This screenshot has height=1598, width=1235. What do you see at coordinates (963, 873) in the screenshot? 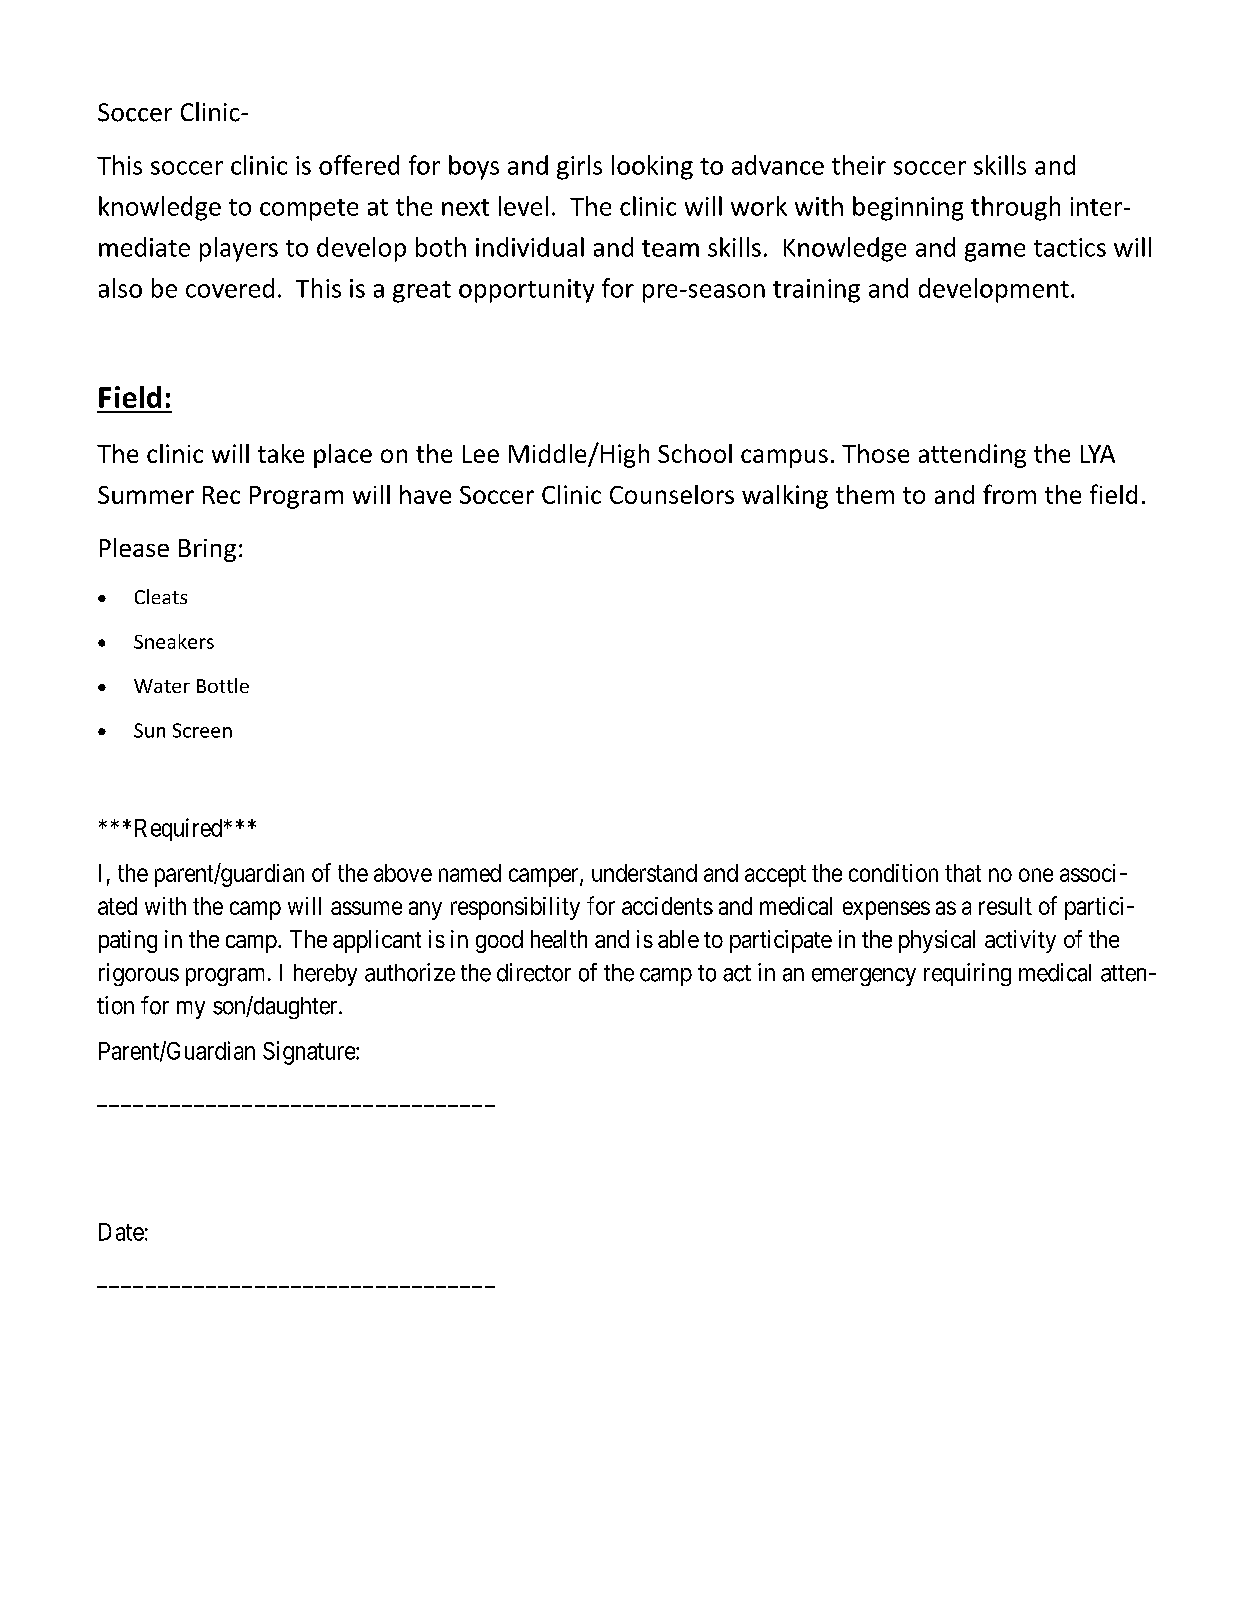
I see `that` at bounding box center [963, 873].
